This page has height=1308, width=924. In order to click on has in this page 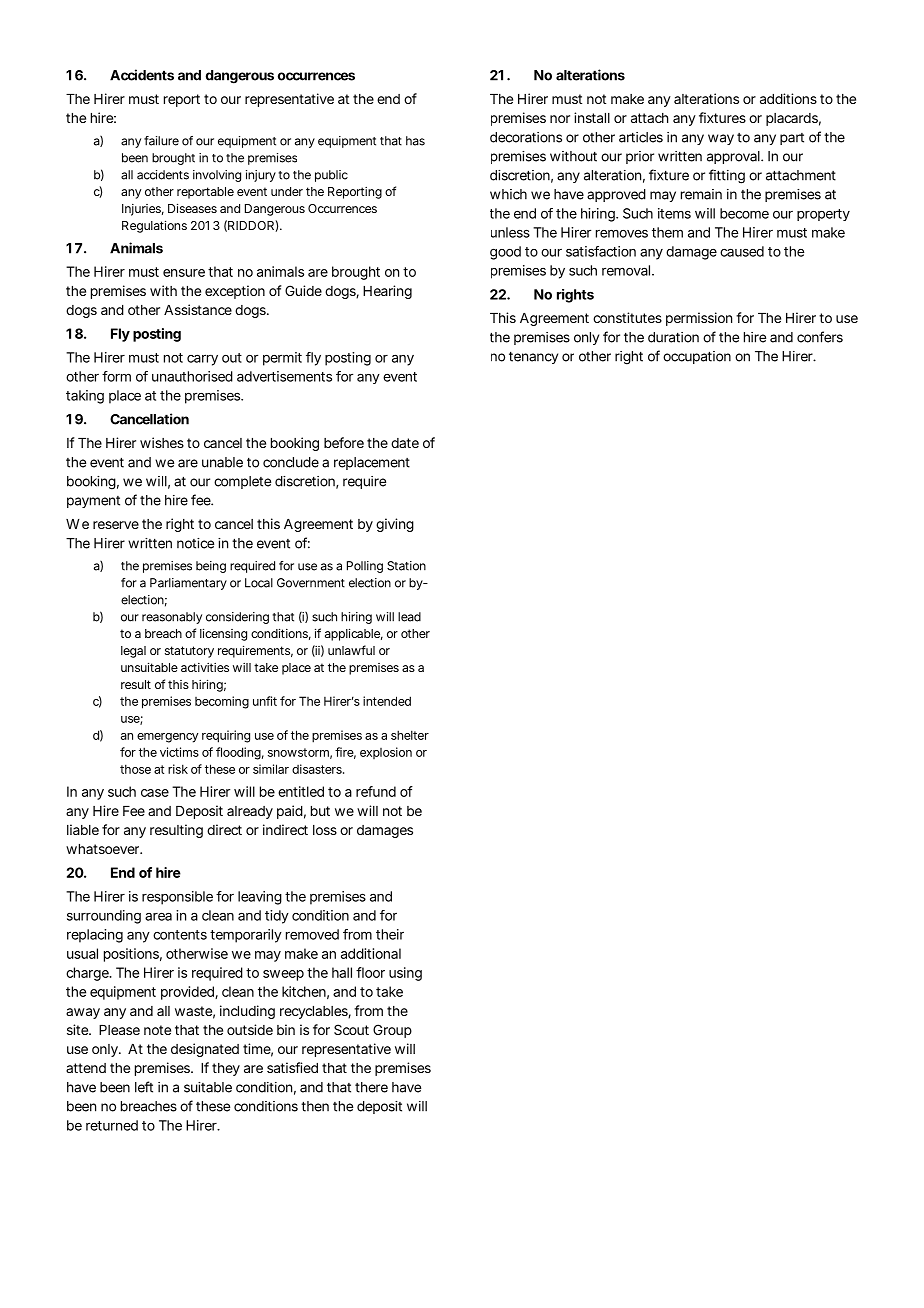, I will do `click(415, 141)`.
